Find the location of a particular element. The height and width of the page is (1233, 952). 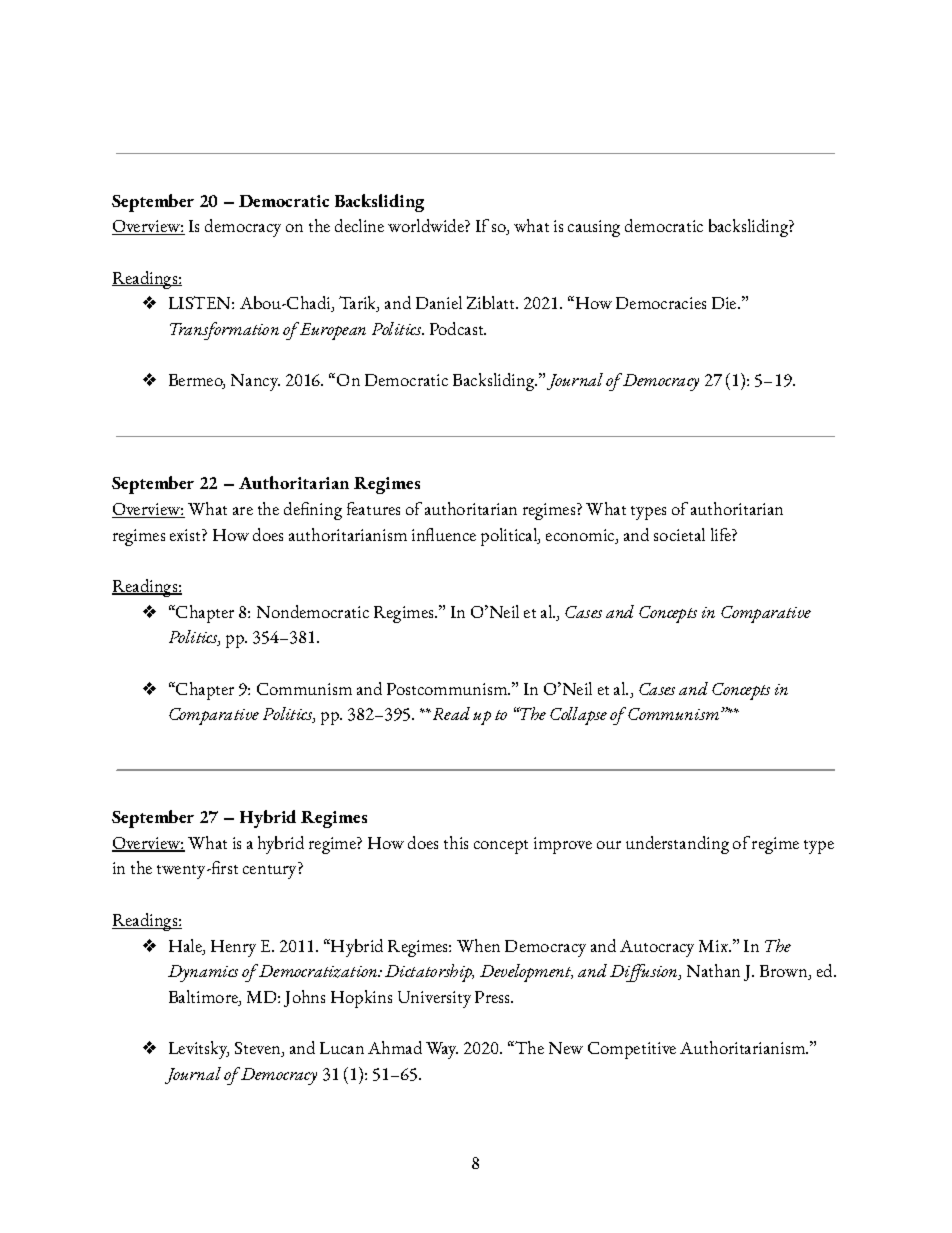

Transformation is located at coordinates (224, 331).
